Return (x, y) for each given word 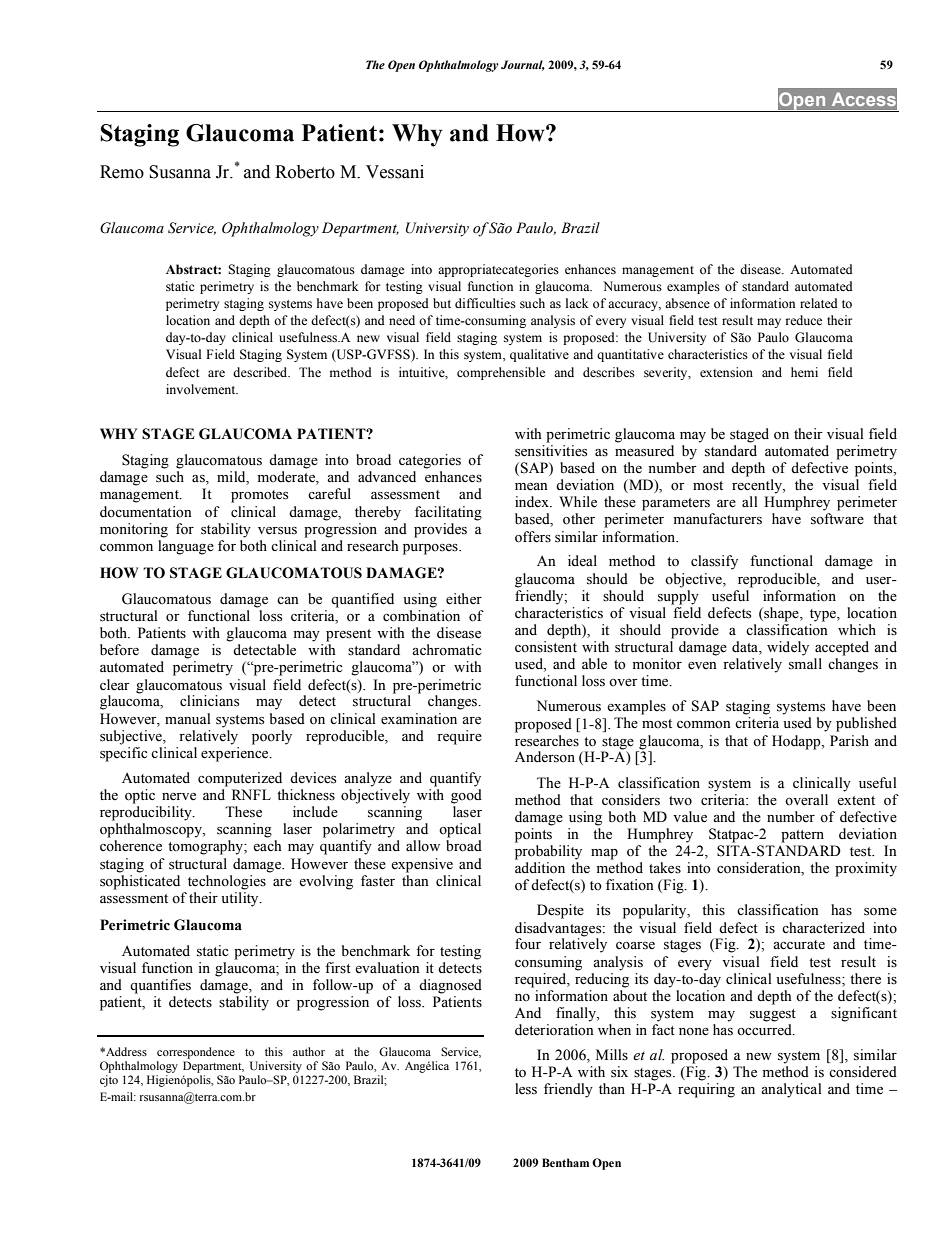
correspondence (196, 1053)
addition (540, 868)
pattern (802, 836)
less (526, 1089)
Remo (122, 172)
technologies (227, 882)
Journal (523, 65)
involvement (202, 389)
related (819, 303)
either (464, 599)
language (186, 547)
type (824, 615)
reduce (804, 320)
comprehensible (501, 373)
